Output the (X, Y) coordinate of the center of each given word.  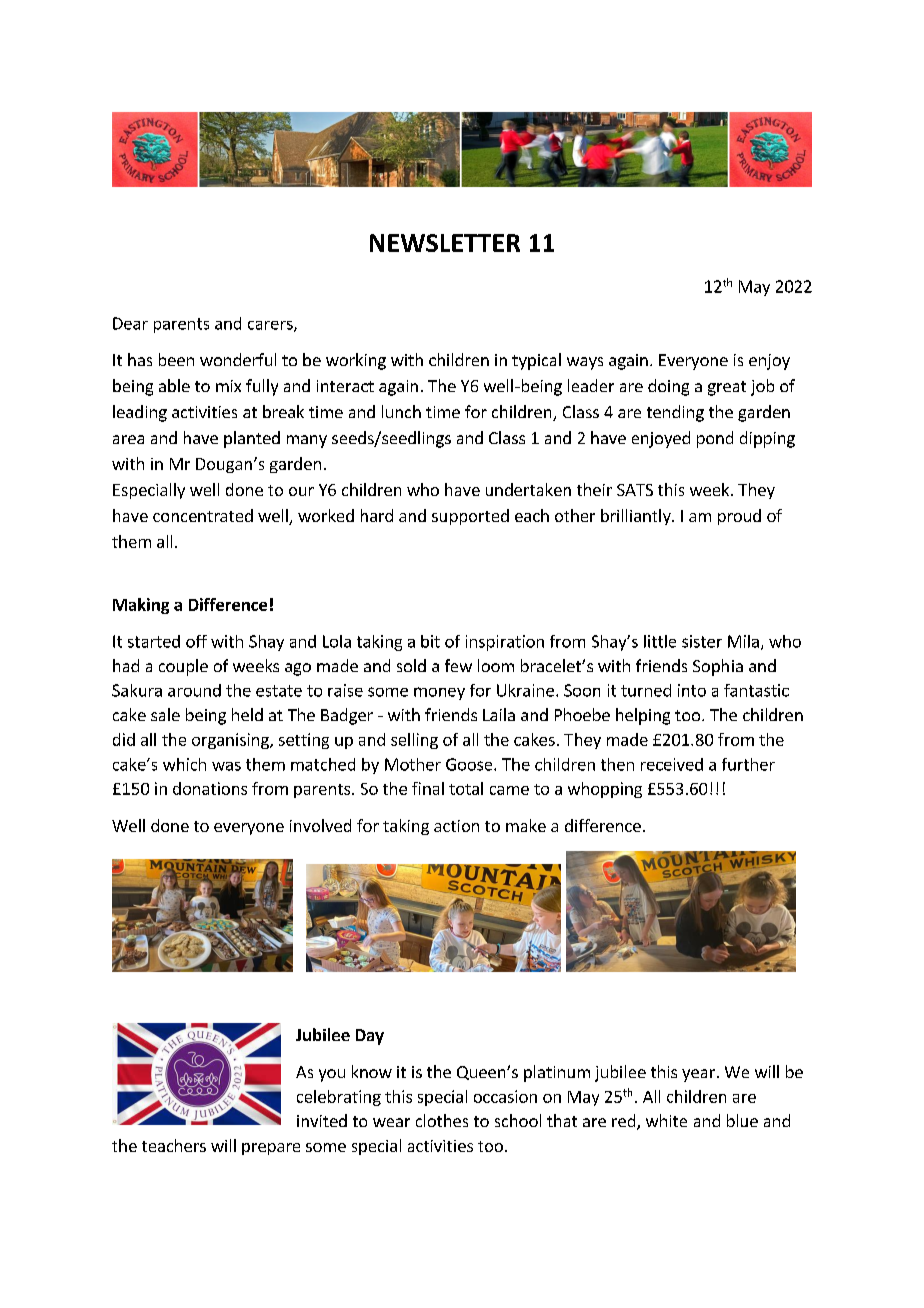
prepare (271, 1149)
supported (470, 517)
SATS (635, 490)
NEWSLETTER (445, 243)
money (439, 693)
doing (668, 387)
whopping (605, 790)
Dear (130, 323)
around (194, 690)
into (692, 690)
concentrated (203, 515)
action (456, 826)
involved (320, 825)
